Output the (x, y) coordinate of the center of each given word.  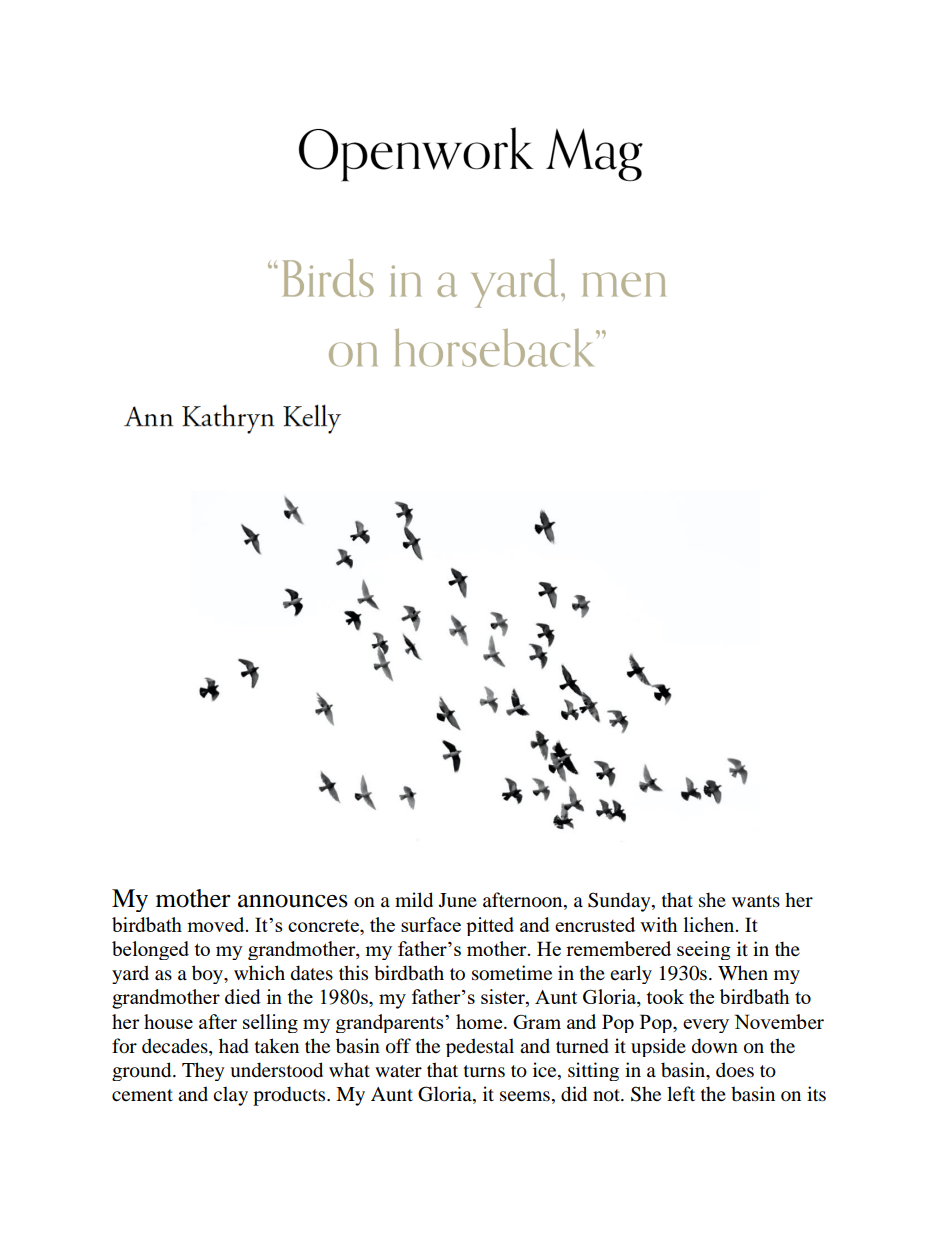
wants (756, 901)
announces (293, 901)
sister (504, 998)
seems (525, 1096)
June (458, 900)
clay (230, 1096)
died (243, 996)
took (665, 996)
